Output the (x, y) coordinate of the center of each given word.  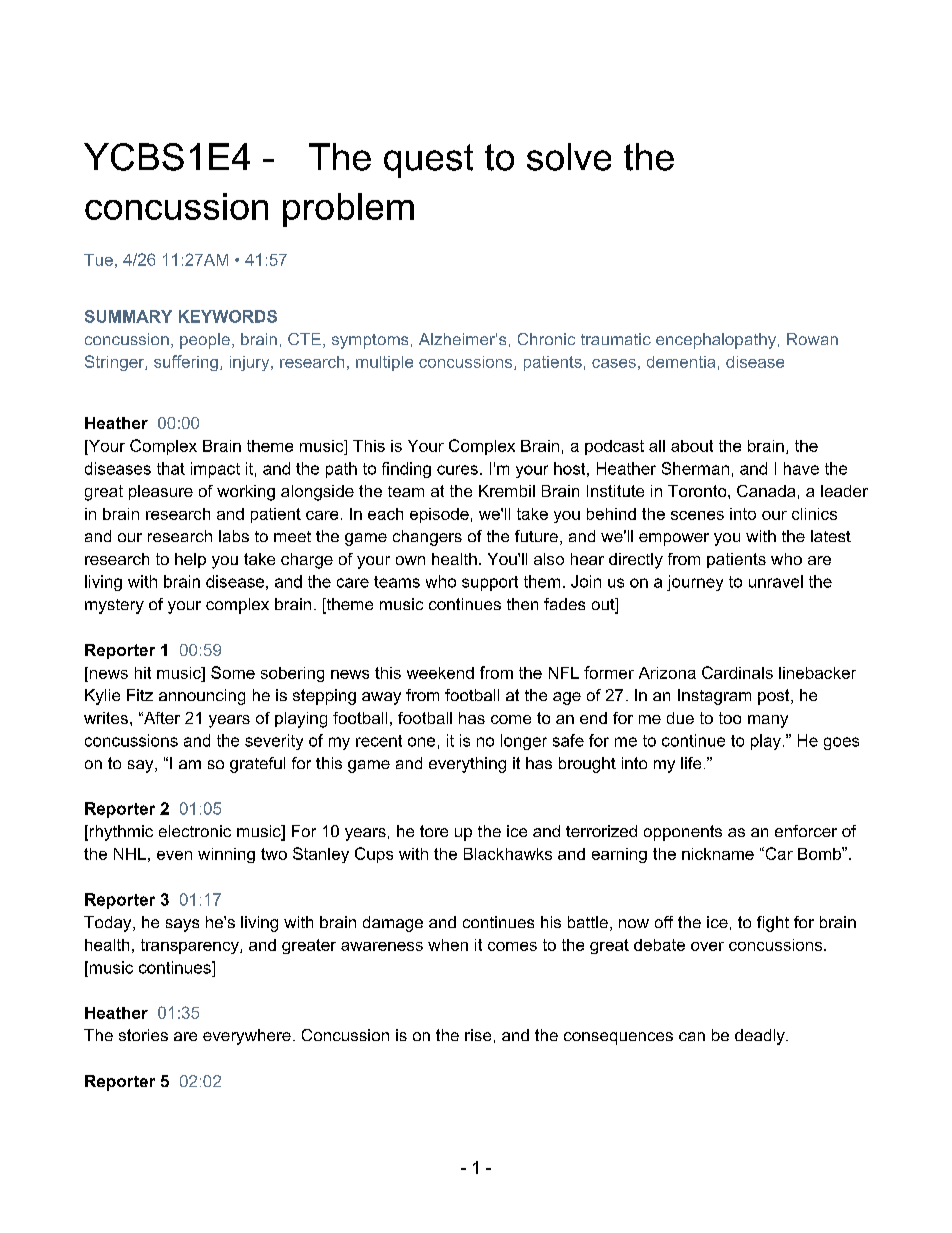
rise (478, 1035)
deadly (761, 1037)
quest (428, 161)
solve (569, 157)
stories (143, 1035)
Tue (98, 260)
